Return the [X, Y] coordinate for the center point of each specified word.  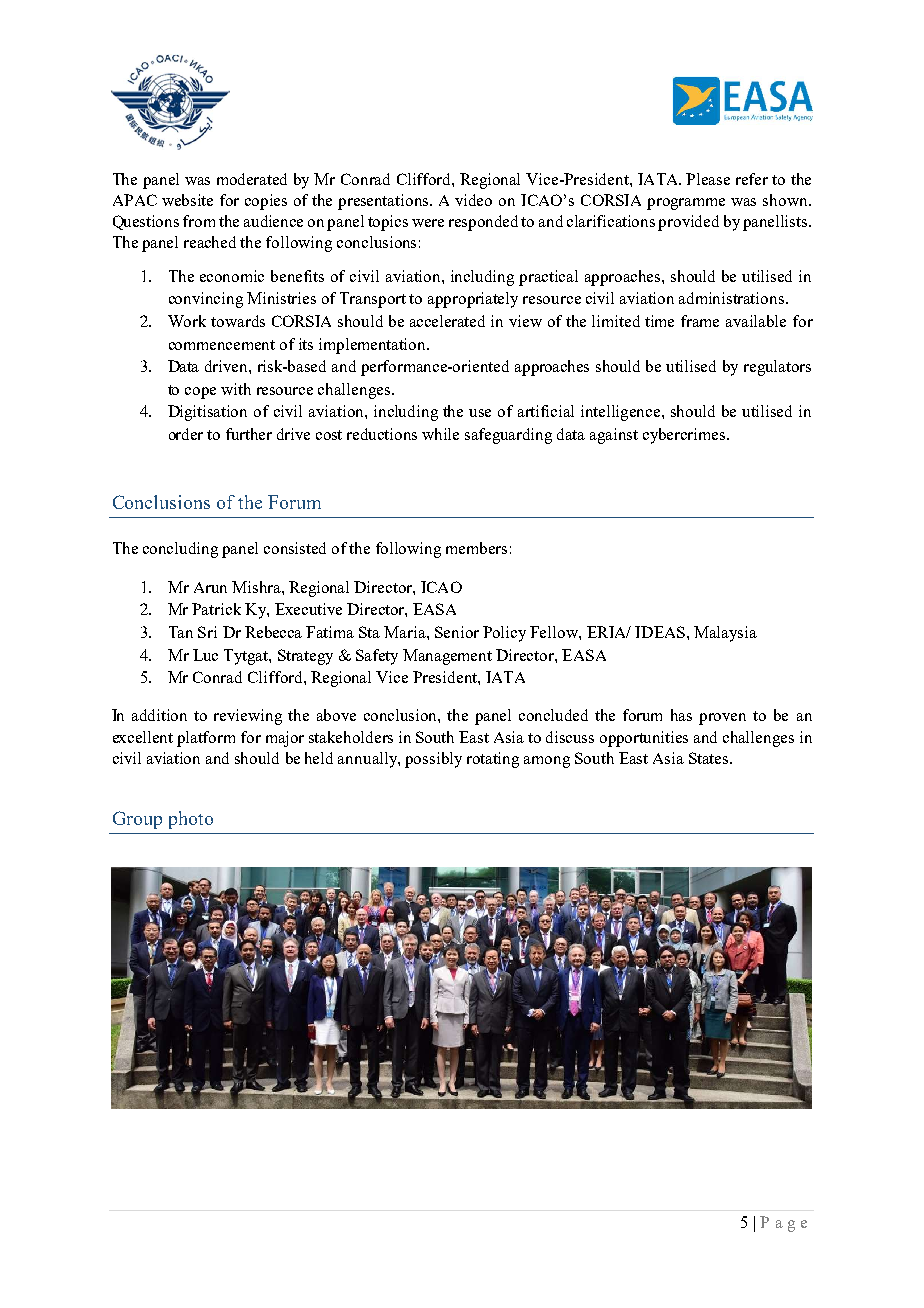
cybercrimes [685, 436]
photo [191, 820]
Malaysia [725, 634]
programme [686, 204]
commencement [222, 345]
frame [700, 321]
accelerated [447, 321]
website [187, 200]
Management [447, 657]
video [473, 200]
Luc [205, 655]
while [440, 434]
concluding [180, 550]
